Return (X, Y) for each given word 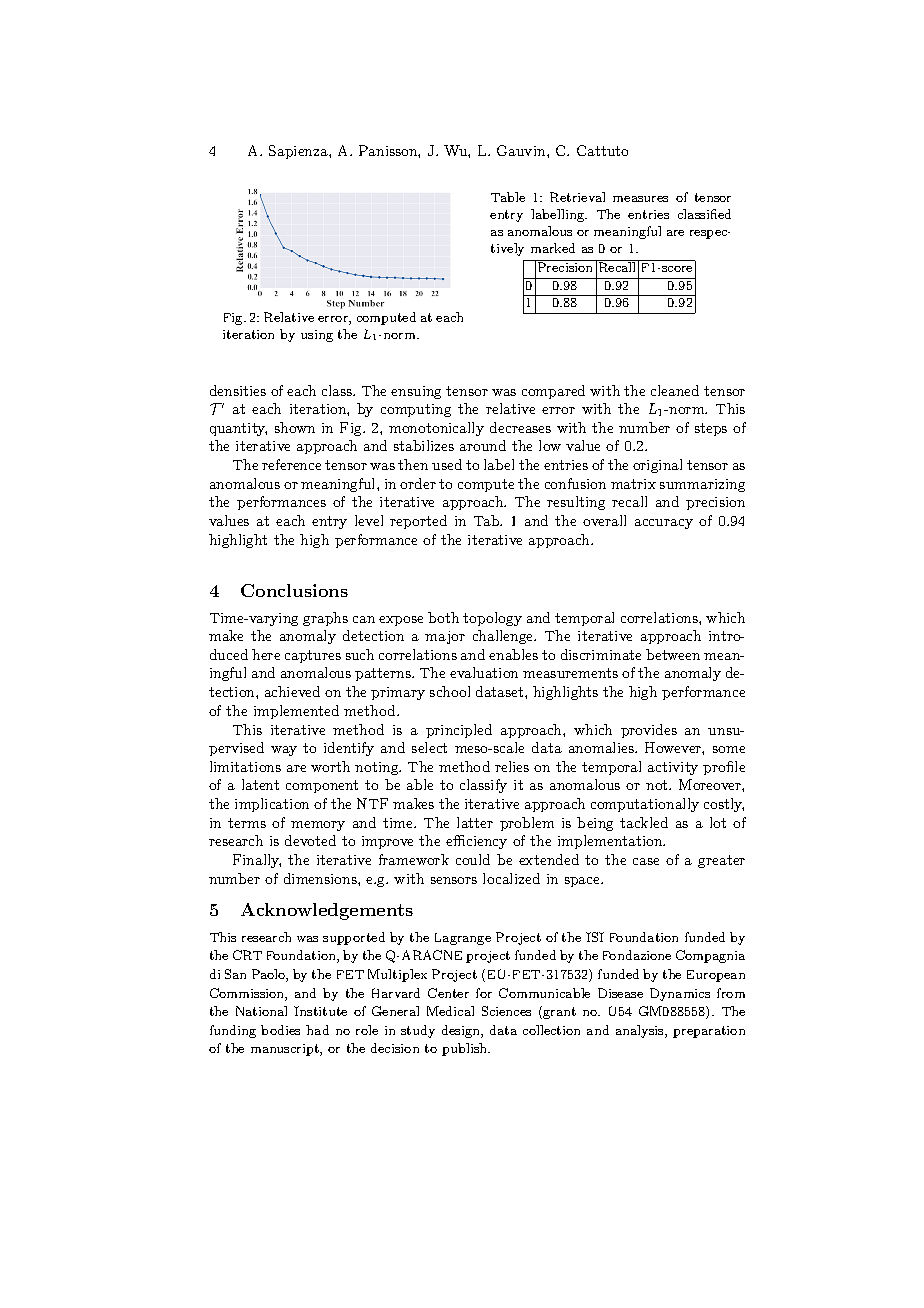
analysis (641, 1031)
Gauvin (522, 150)
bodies (280, 1030)
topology (492, 619)
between (673, 654)
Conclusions (294, 590)
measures (640, 199)
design (462, 1031)
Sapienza (299, 152)
